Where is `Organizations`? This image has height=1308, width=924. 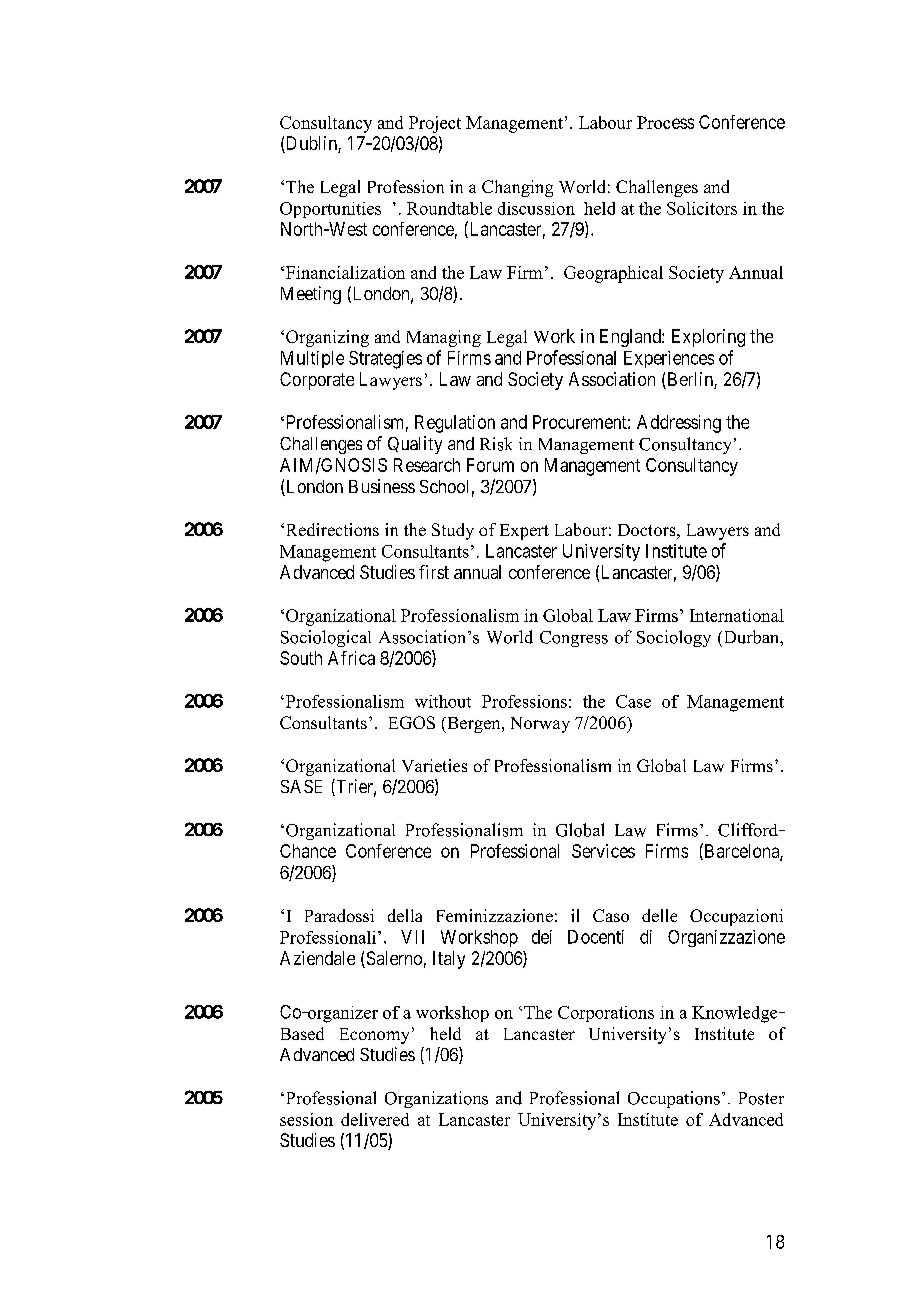 Organizations is located at coordinates (436, 1099).
